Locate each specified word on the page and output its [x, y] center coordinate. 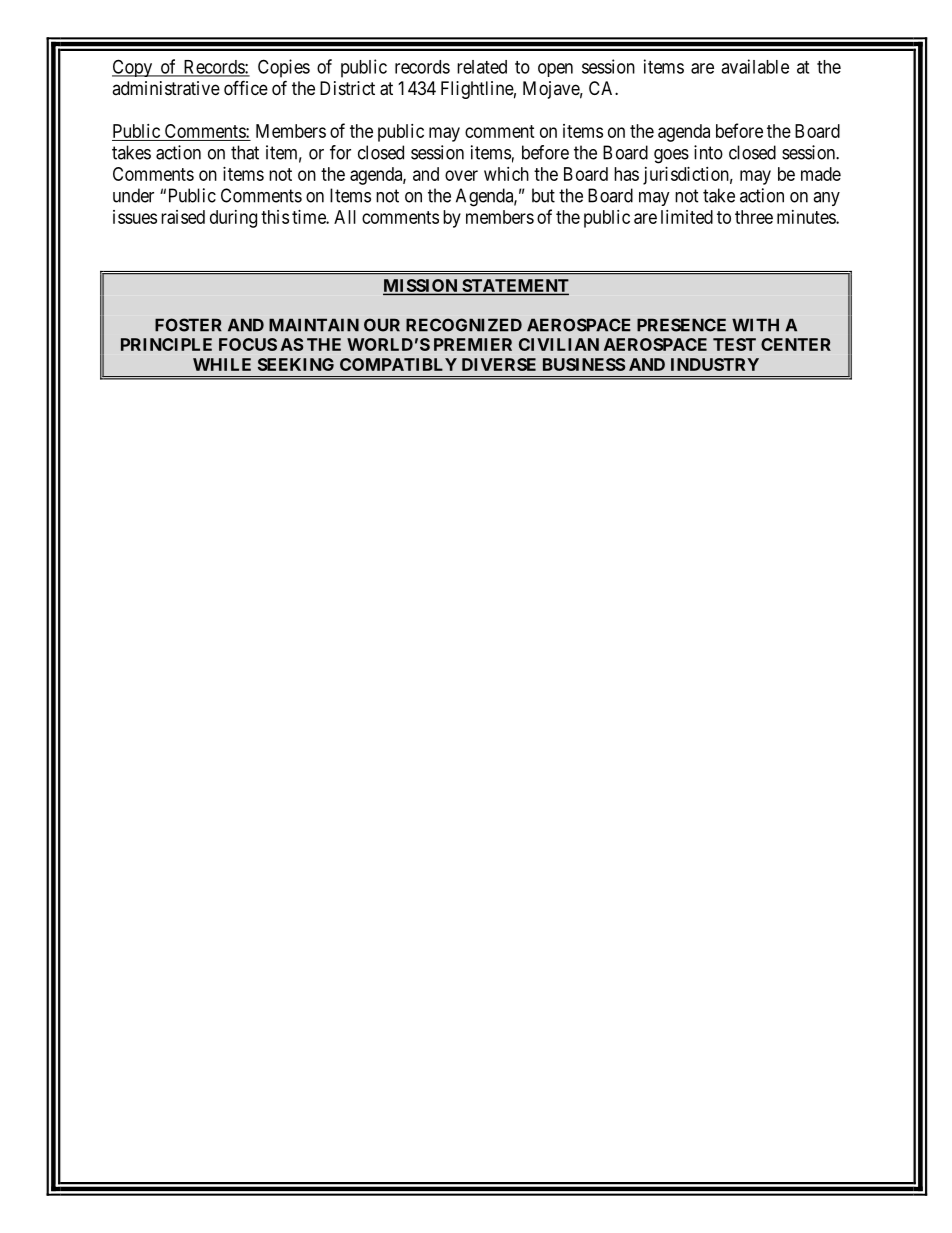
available [755, 66]
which [506, 174]
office [246, 87]
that [245, 152]
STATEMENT [514, 287]
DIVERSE [499, 364]
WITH [755, 325]
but [543, 195]
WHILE [222, 364]
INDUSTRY [715, 364]
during [233, 219]
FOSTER [188, 325]
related [482, 67]
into [708, 152]
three [754, 217]
